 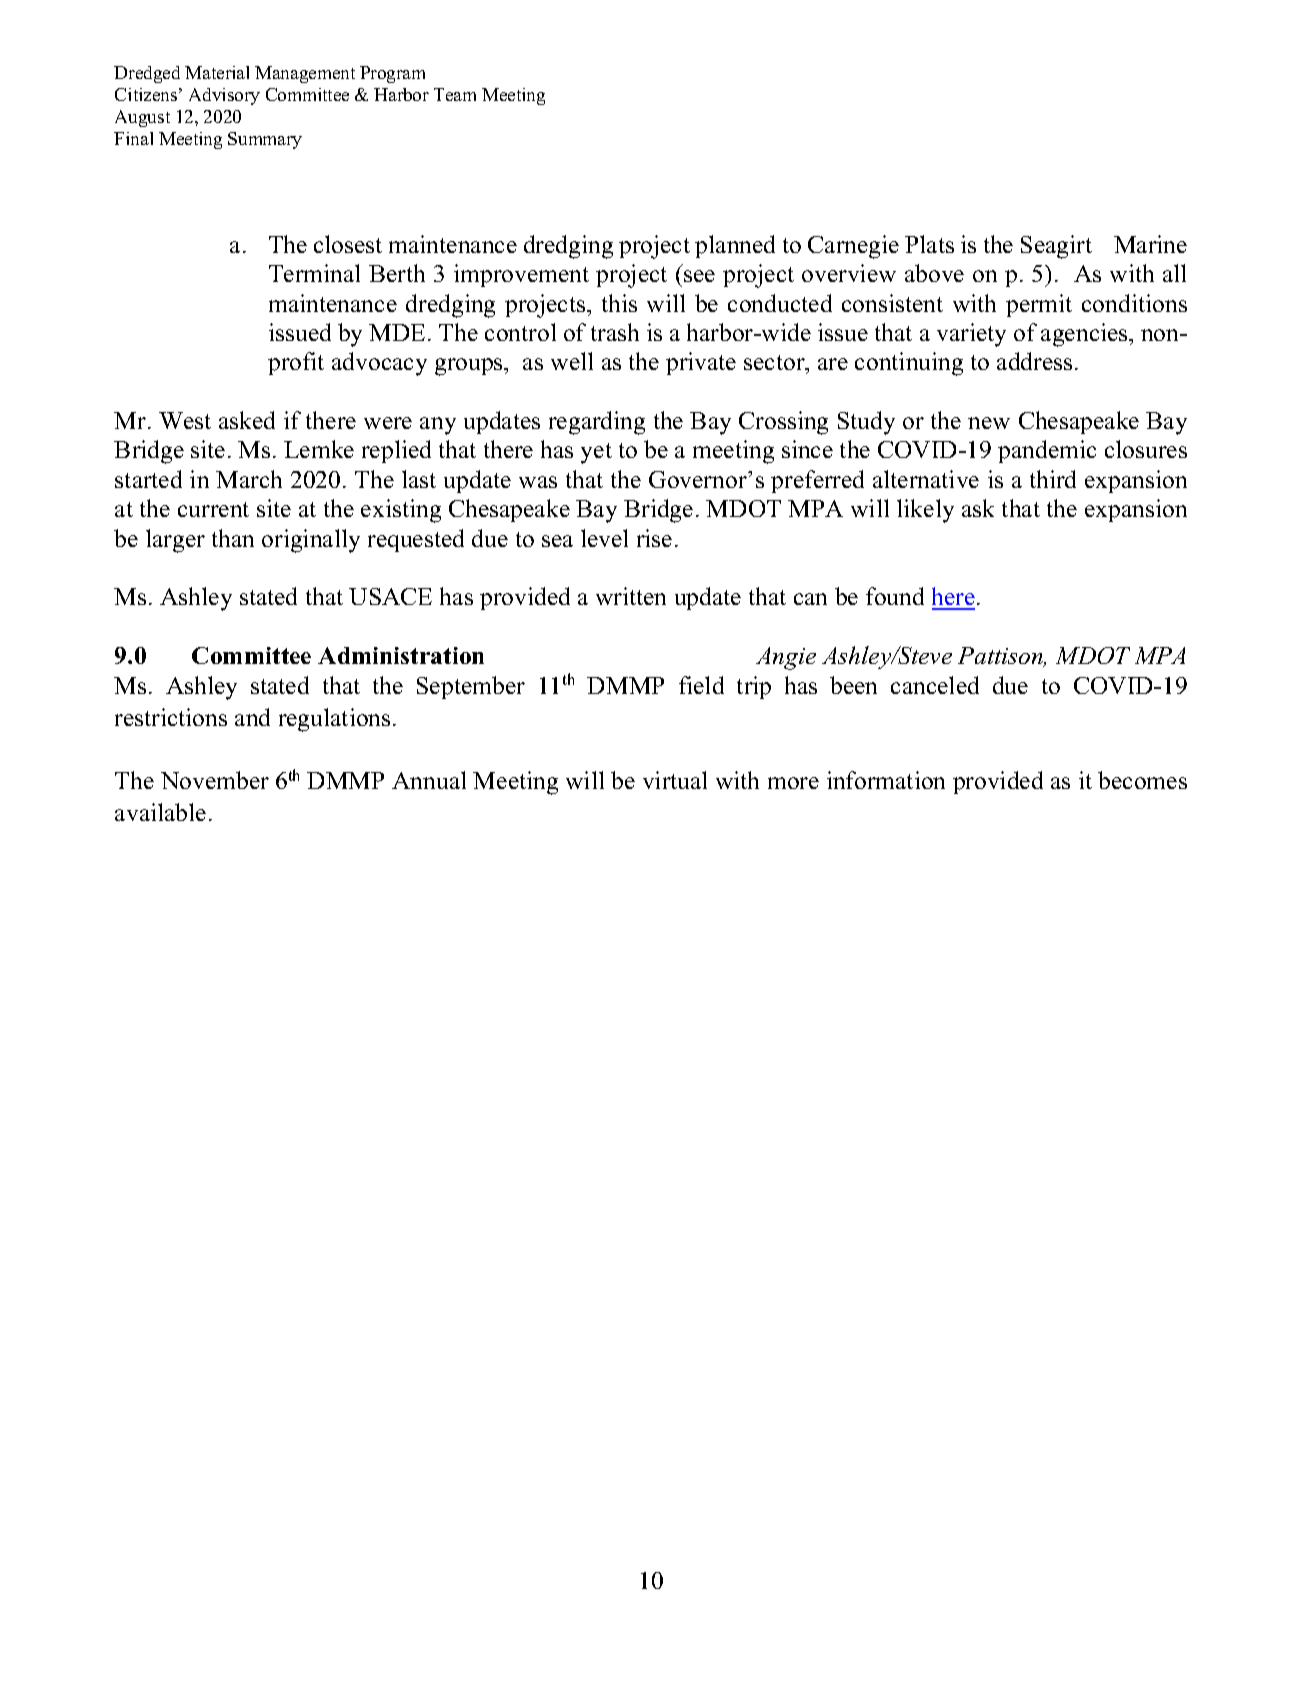 I want to click on Marine, so click(x=1150, y=244).
